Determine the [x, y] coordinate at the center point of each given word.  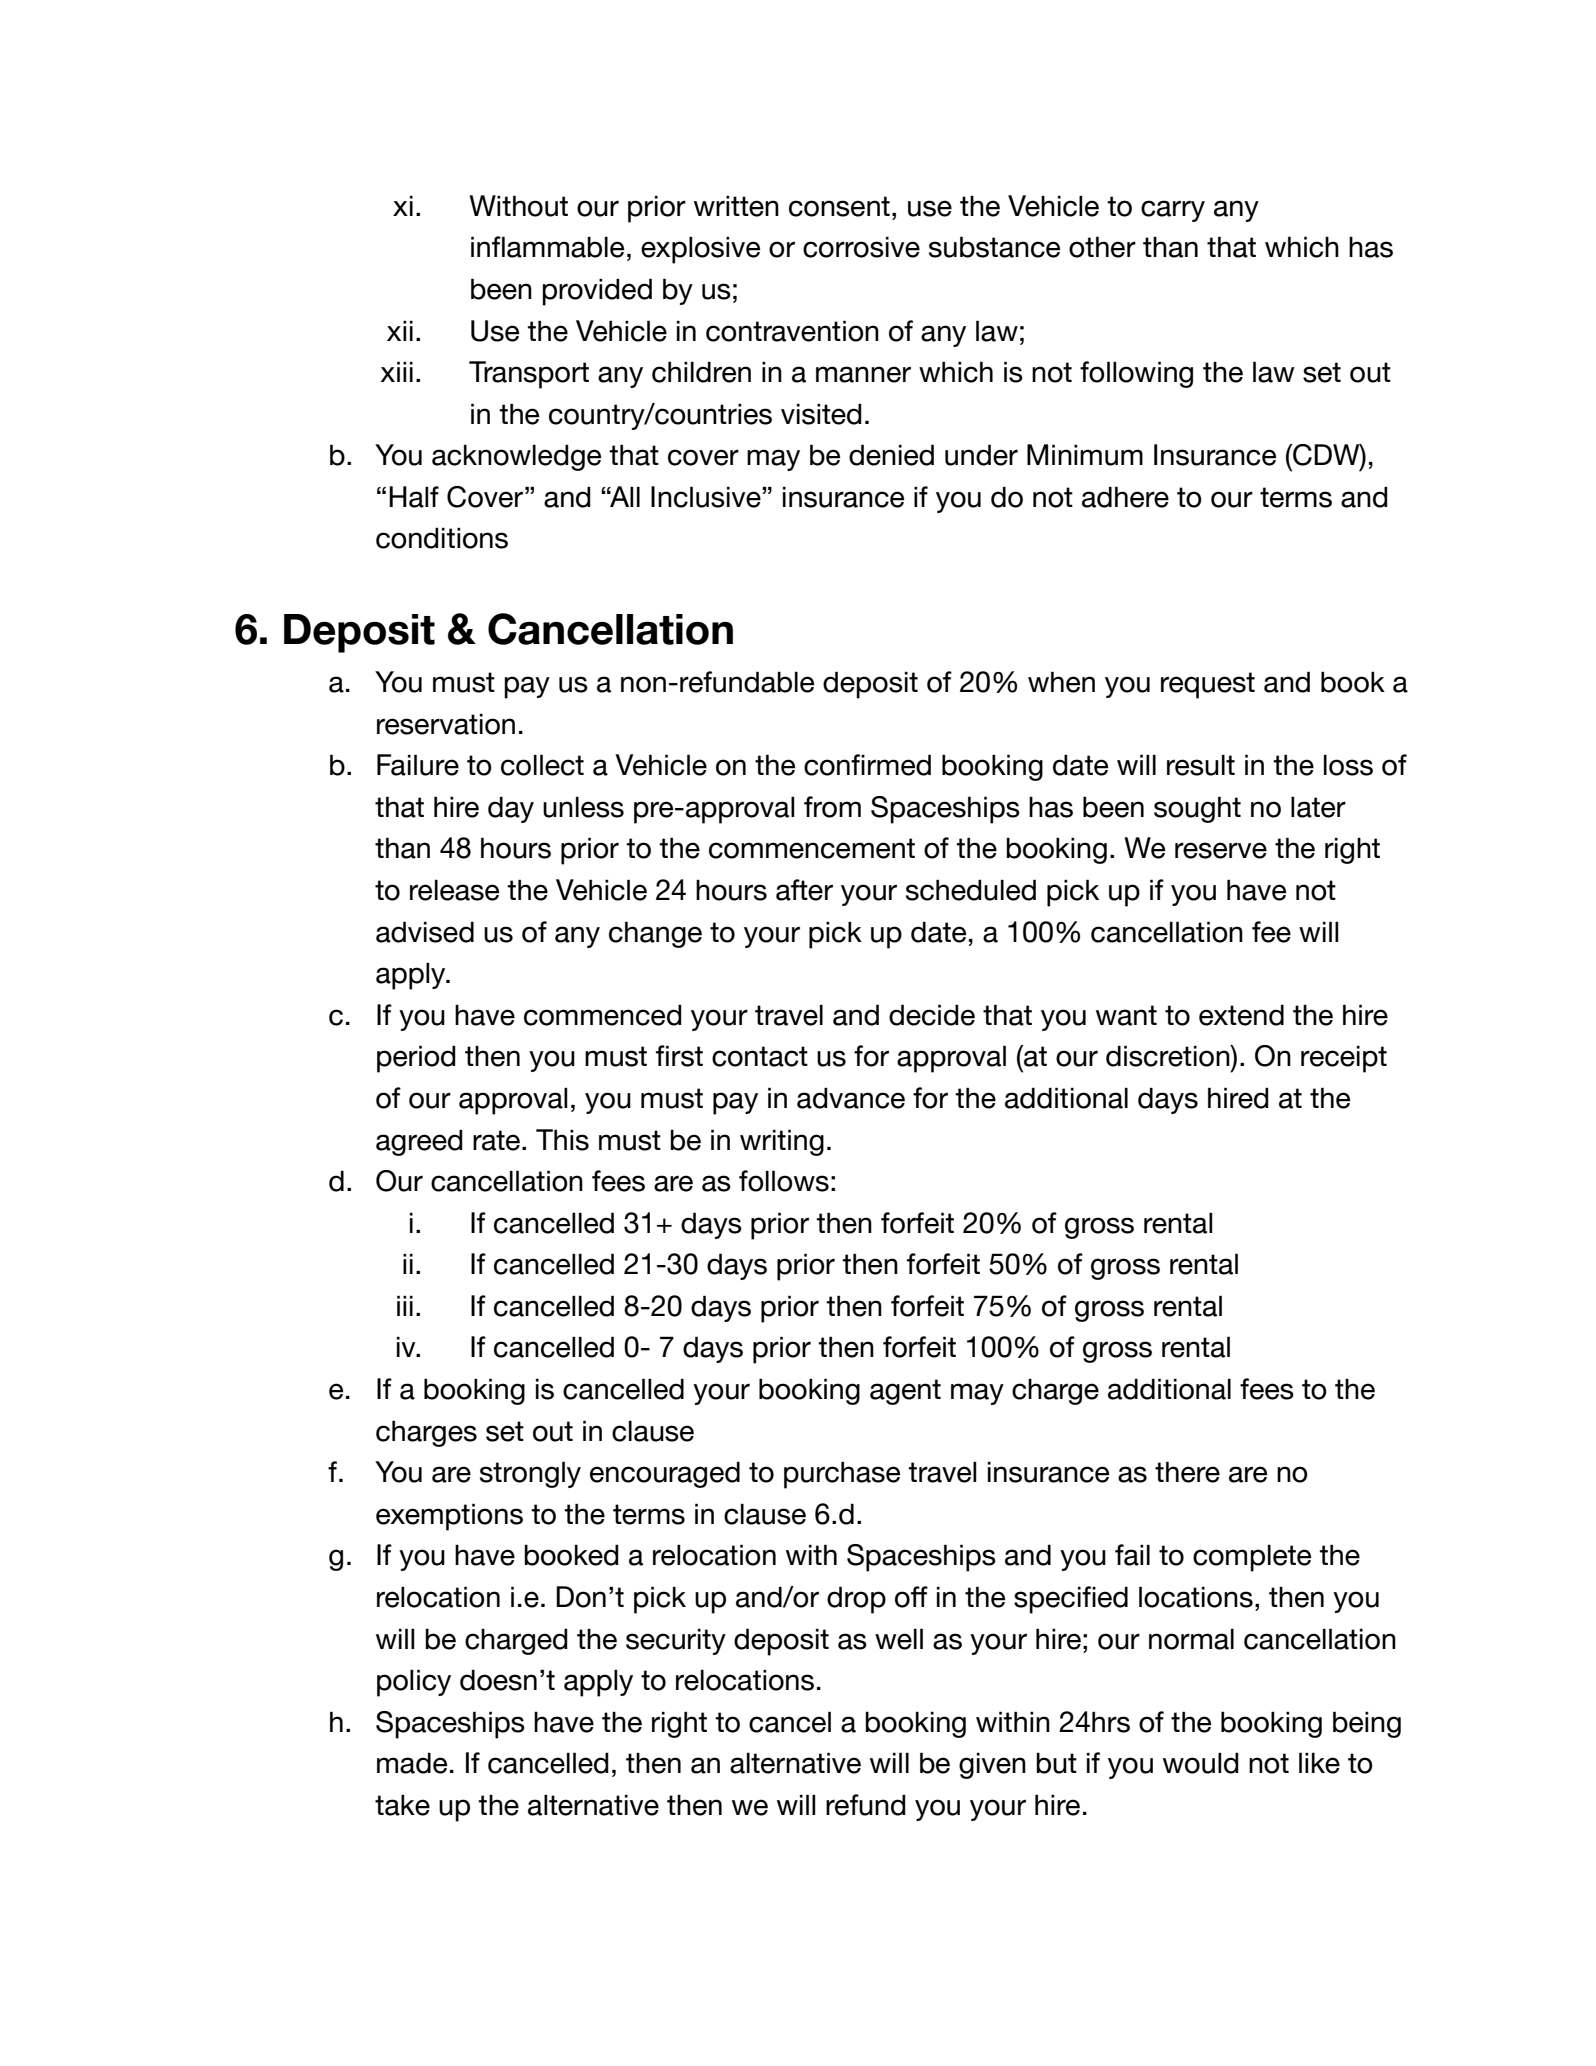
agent [905, 1392]
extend [1241, 1015]
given [992, 1765]
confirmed [867, 765]
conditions [442, 538]
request [1208, 685]
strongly [530, 1474]
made [412, 1763]
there [1187, 1472]
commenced [603, 1015]
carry [1173, 211]
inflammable [547, 247]
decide [932, 1015]
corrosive [861, 247]
